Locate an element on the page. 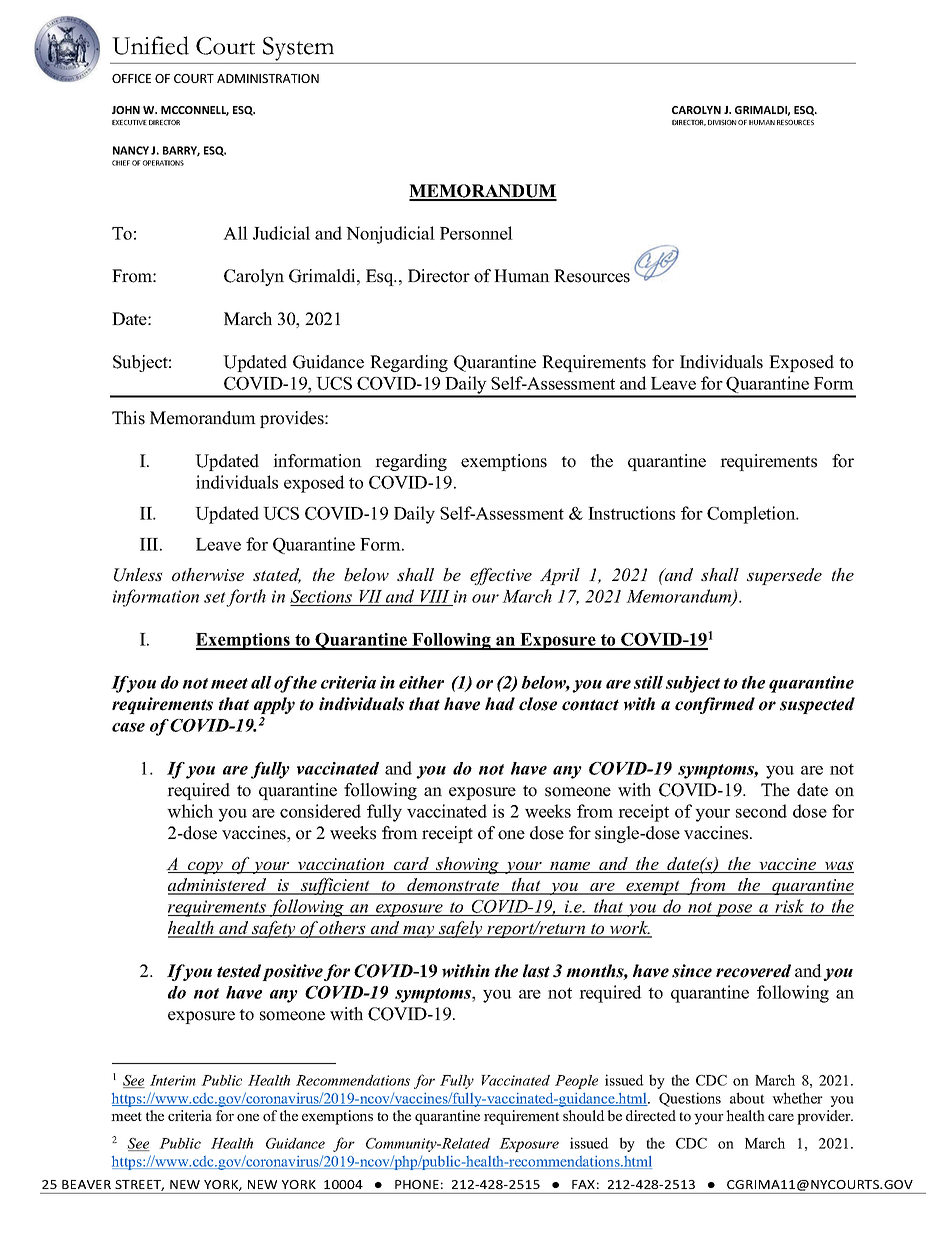 The height and width of the document is (1233, 952). set is located at coordinates (215, 599).
